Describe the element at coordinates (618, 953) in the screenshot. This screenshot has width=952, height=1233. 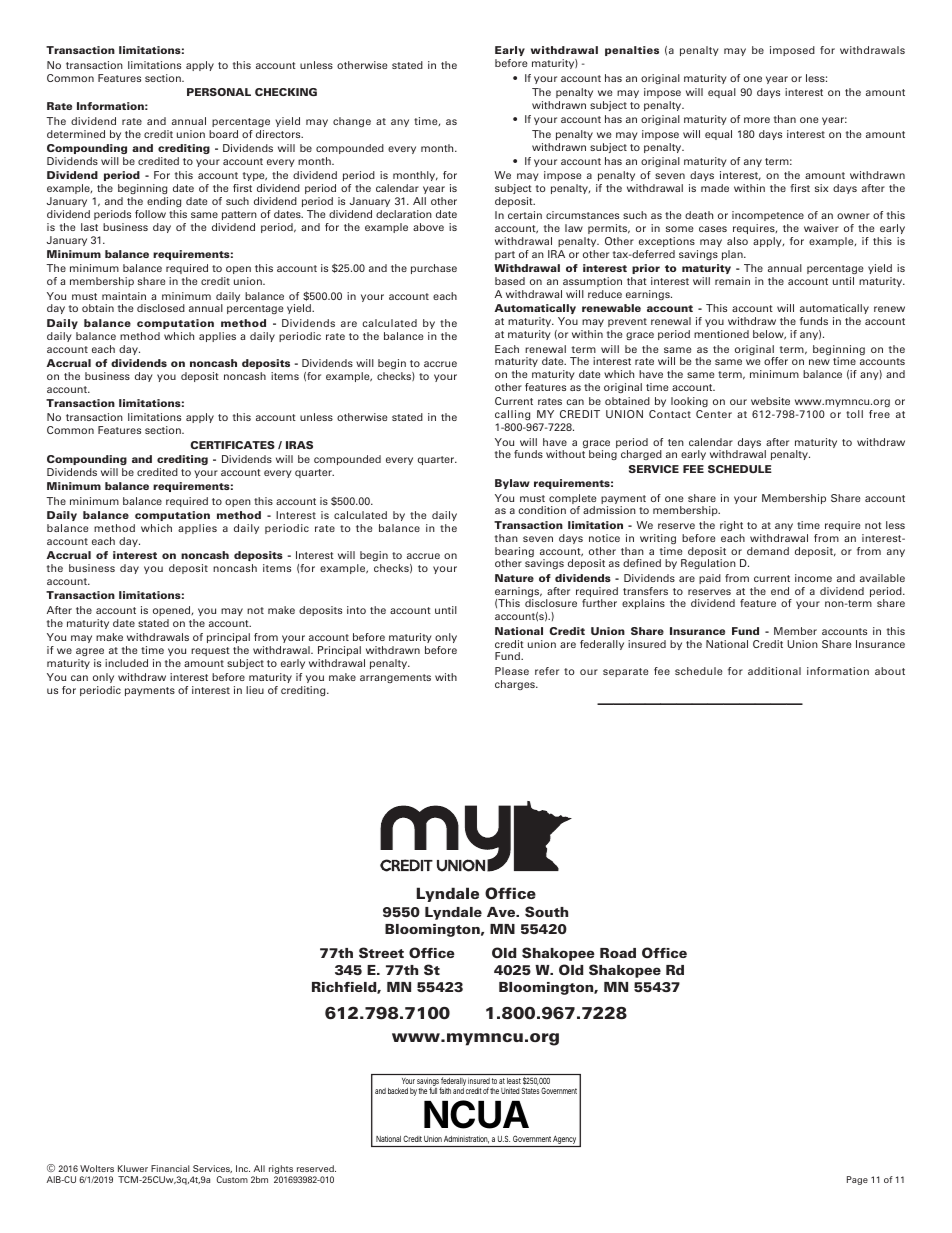
I see `Road` at that location.
